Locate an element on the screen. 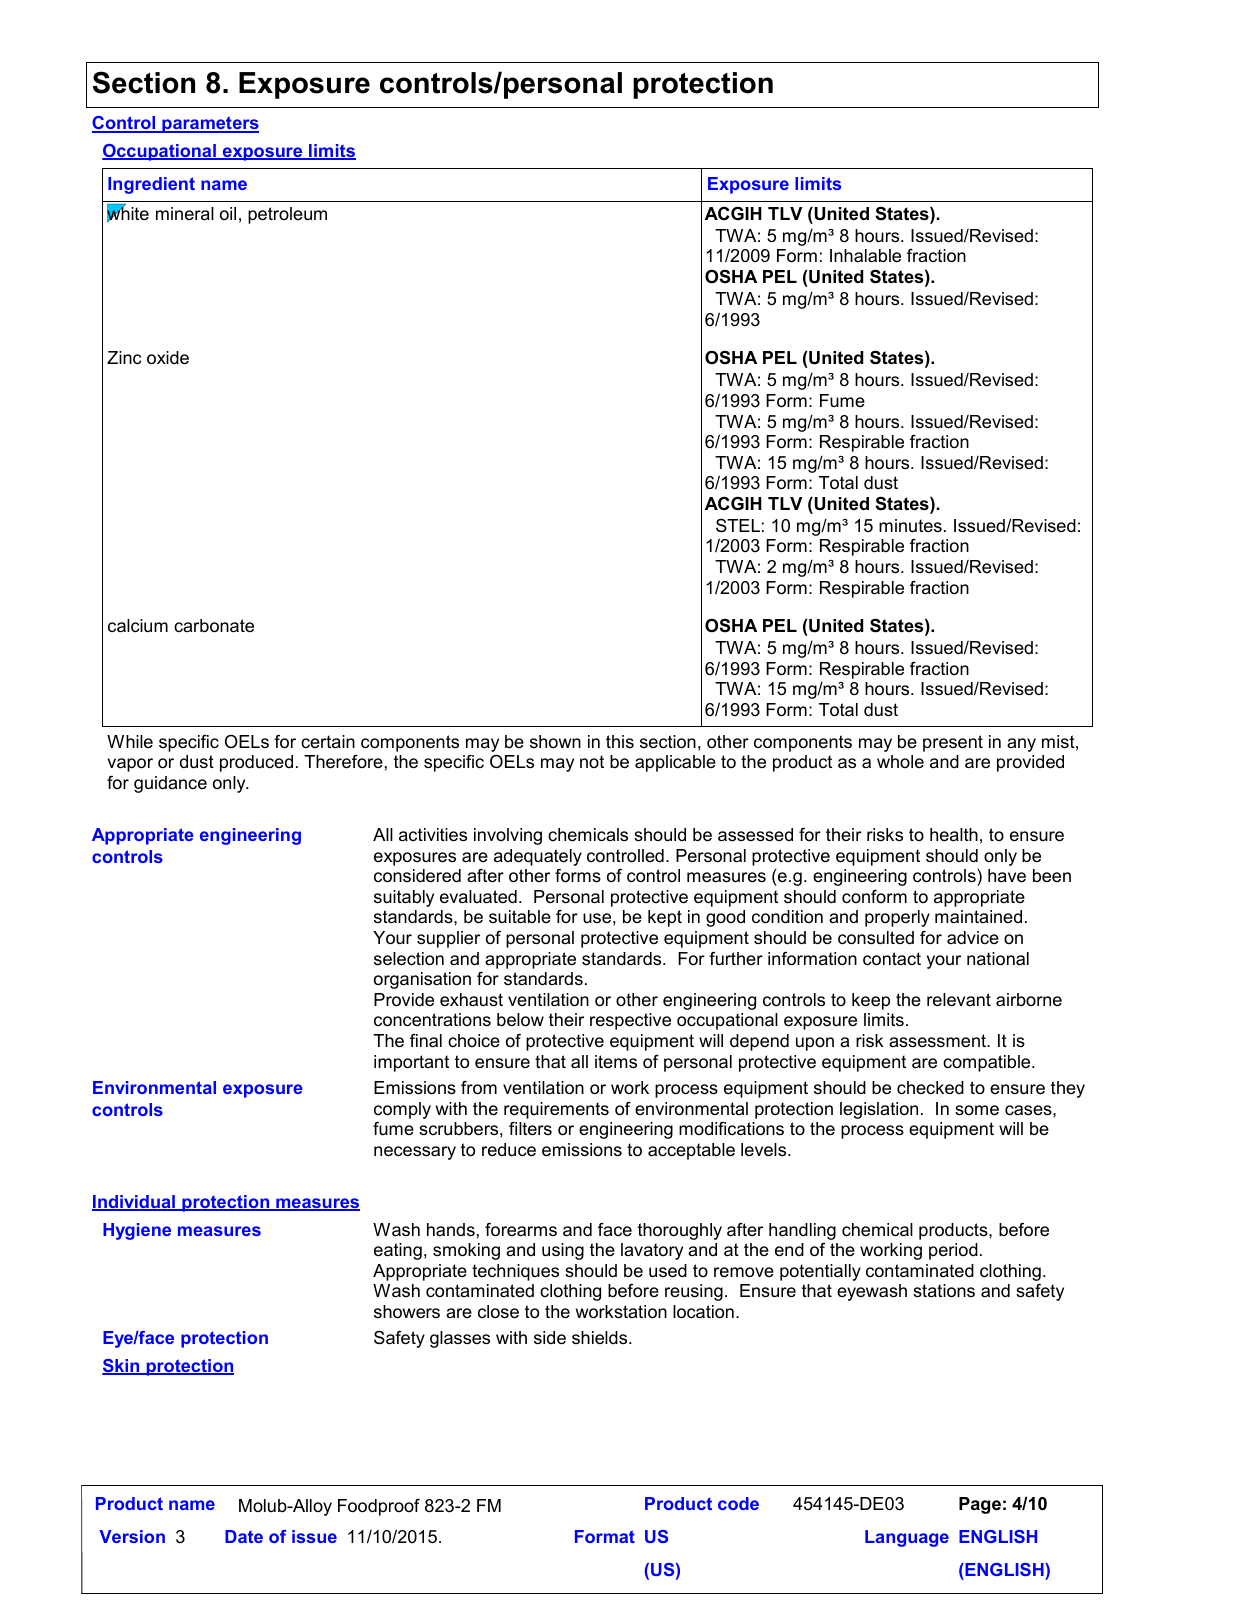  parameters is located at coordinates (209, 124).
